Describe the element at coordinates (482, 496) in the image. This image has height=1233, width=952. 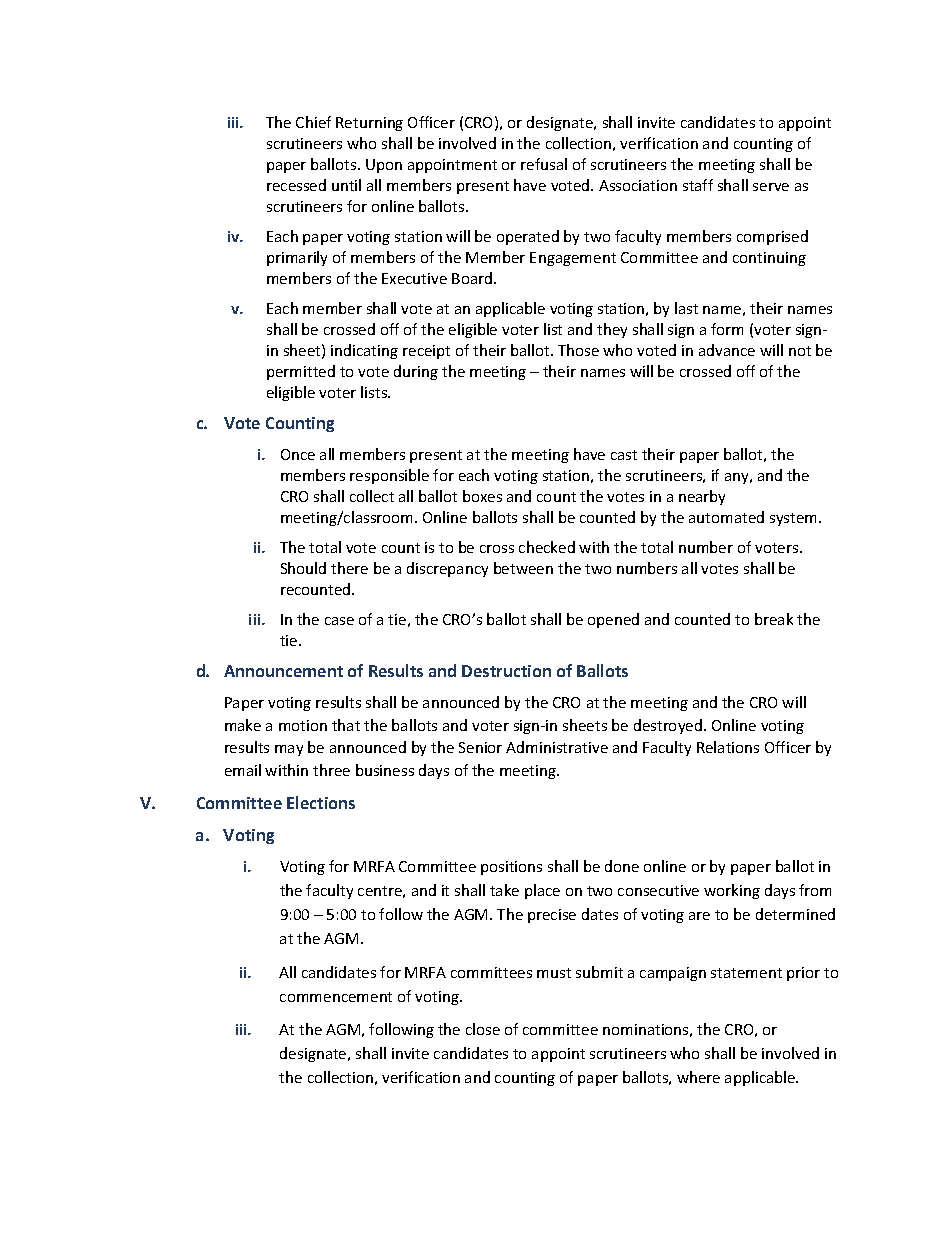
I see `boxes` at that location.
